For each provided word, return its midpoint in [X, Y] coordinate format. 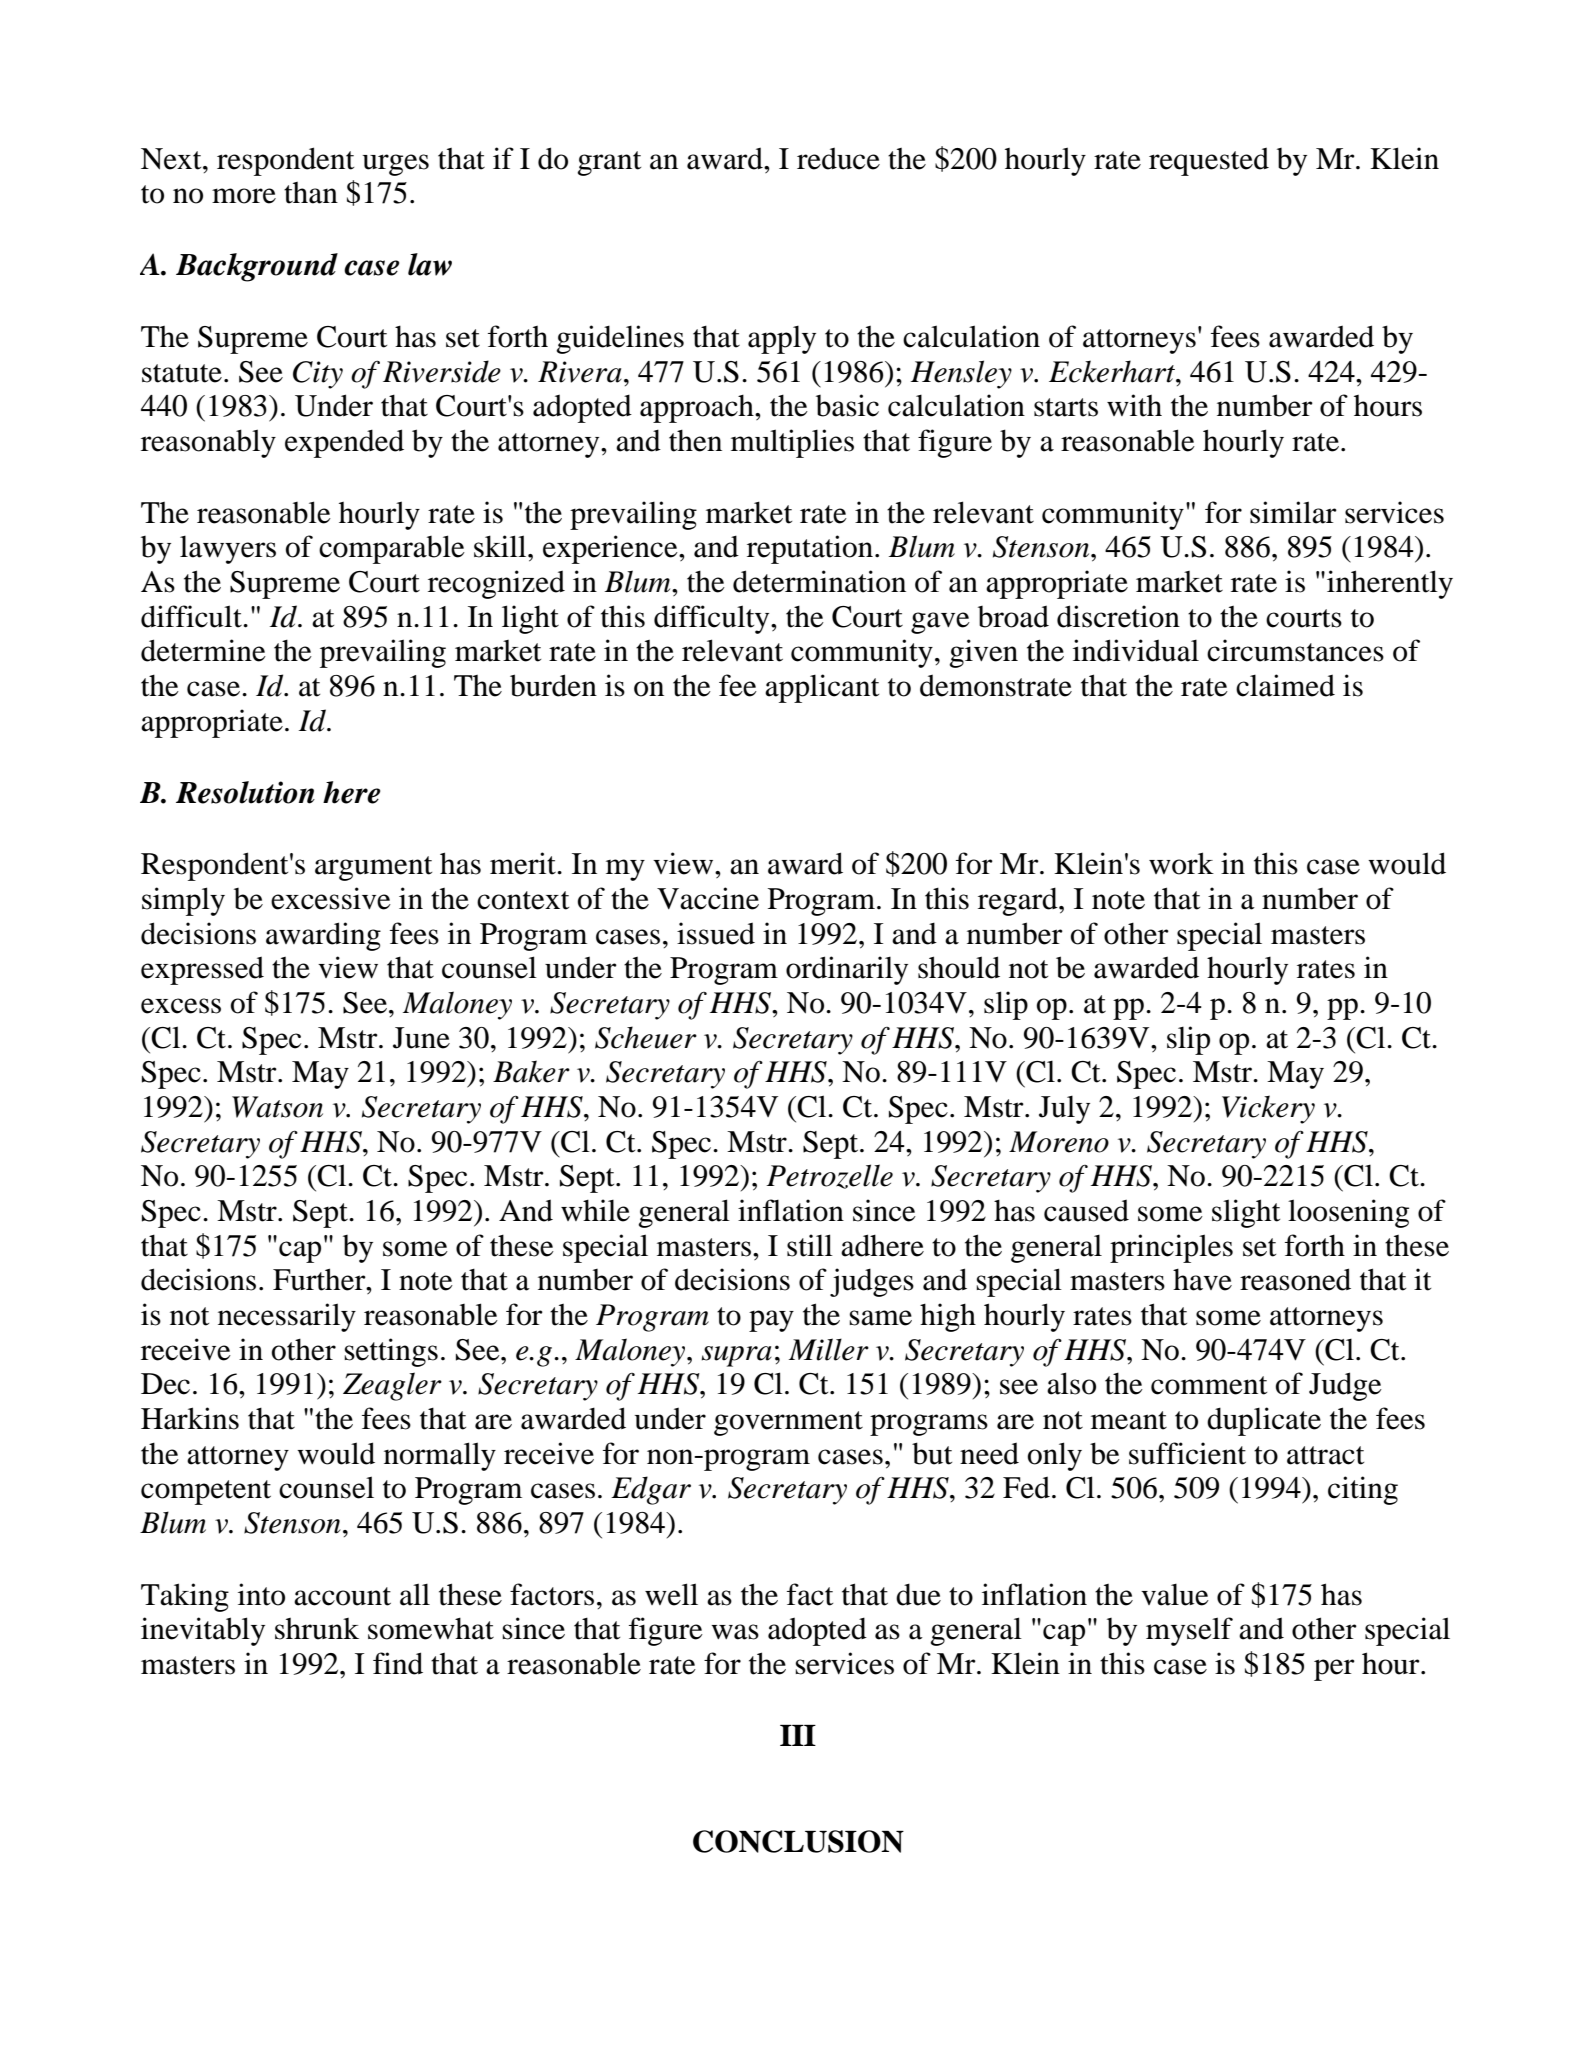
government [788, 1423]
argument [373, 868]
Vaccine [708, 898]
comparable [392, 549]
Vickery [1268, 1109]
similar [1293, 512]
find [398, 1663]
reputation [811, 549]
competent [206, 1492]
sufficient [1187, 1453]
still [810, 1245]
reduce [838, 158]
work [1181, 863]
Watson [277, 1107]
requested [1209, 161]
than [311, 193]
